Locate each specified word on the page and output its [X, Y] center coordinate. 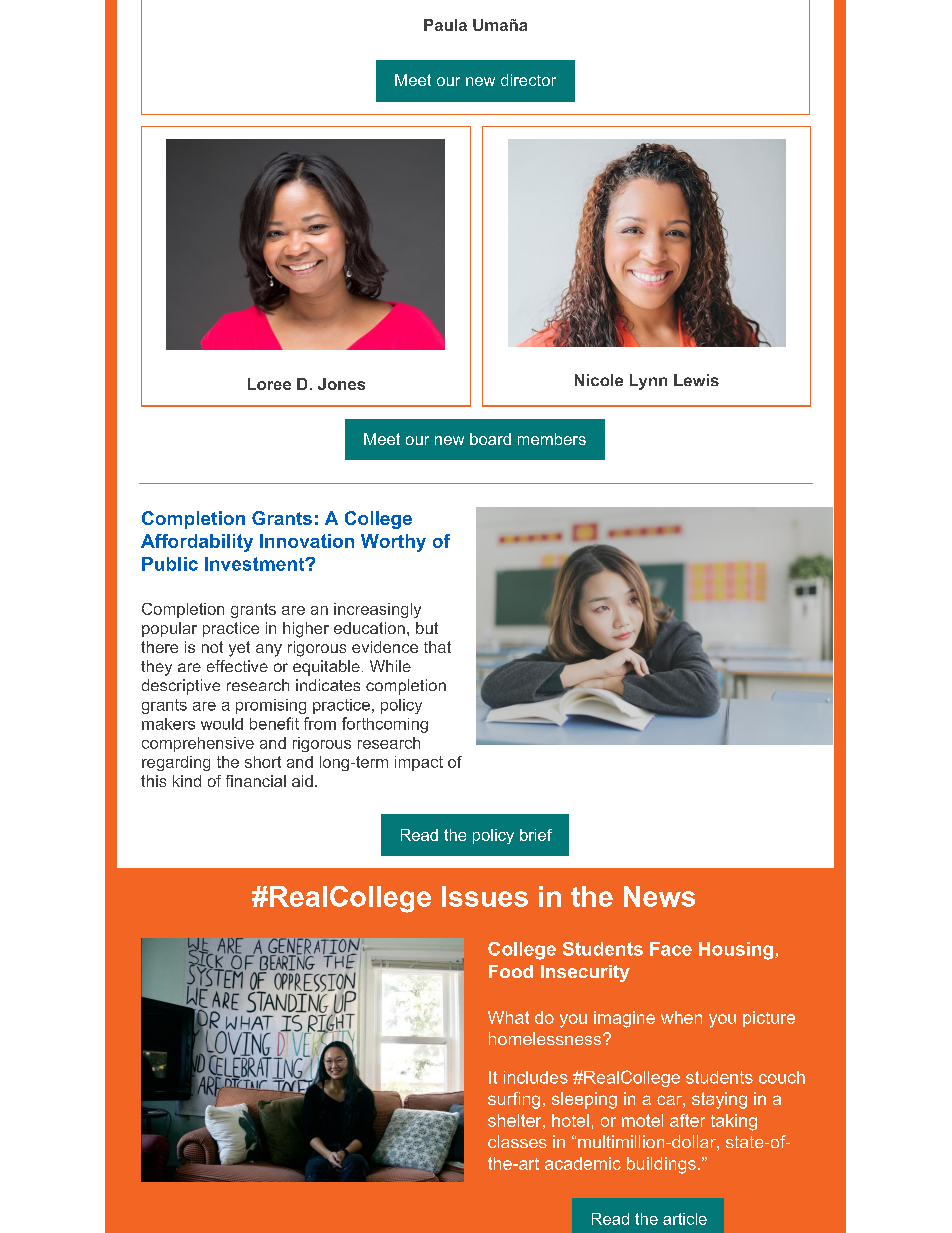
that [437, 647]
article [685, 1219]
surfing [514, 1100]
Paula [445, 25]
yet [239, 649]
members [552, 439]
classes [517, 1141]
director [528, 80]
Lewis [696, 380]
